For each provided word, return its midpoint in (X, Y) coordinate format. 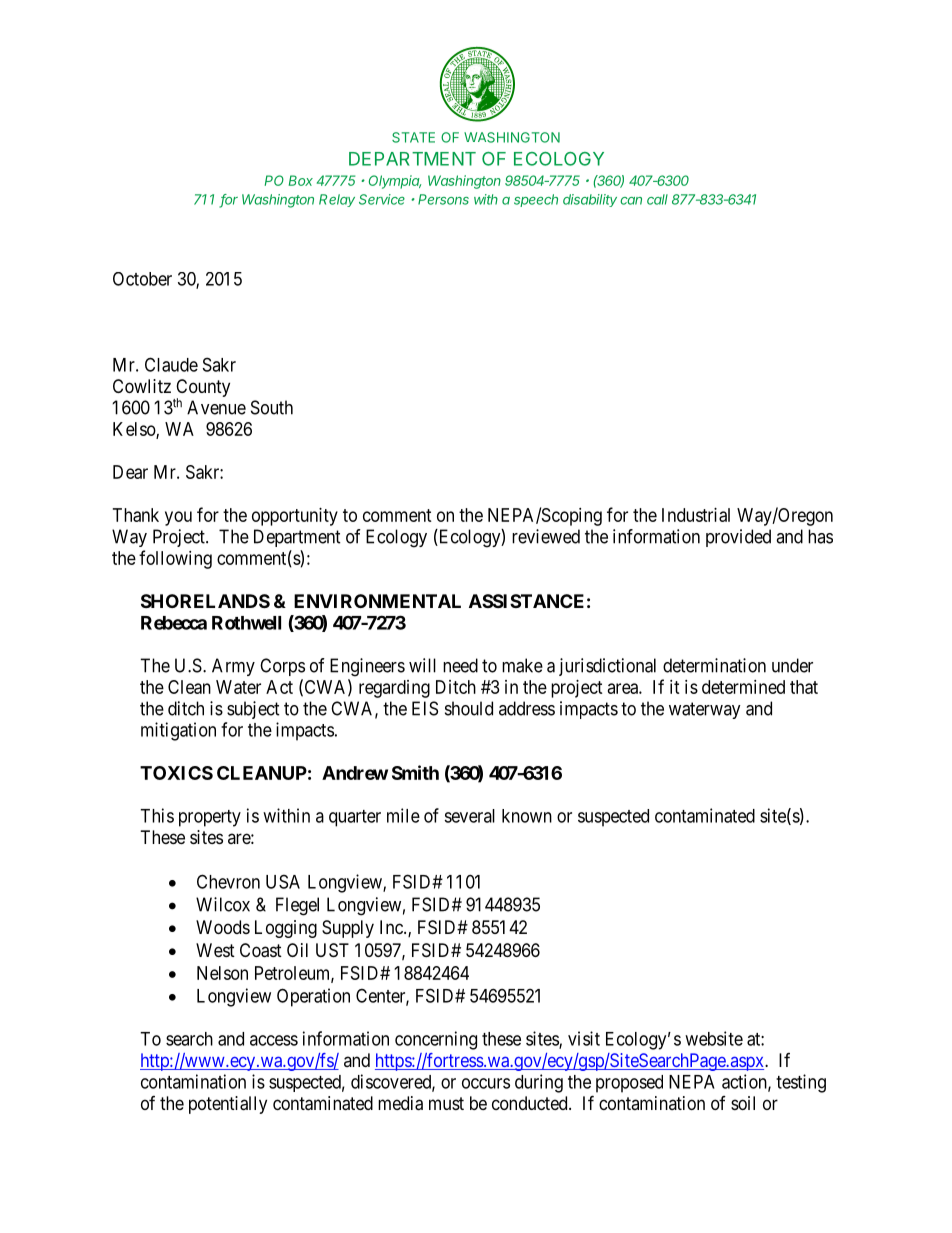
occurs (486, 1083)
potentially (228, 1105)
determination (714, 665)
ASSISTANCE (526, 601)
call (657, 199)
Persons (443, 199)
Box (301, 180)
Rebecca (174, 623)
